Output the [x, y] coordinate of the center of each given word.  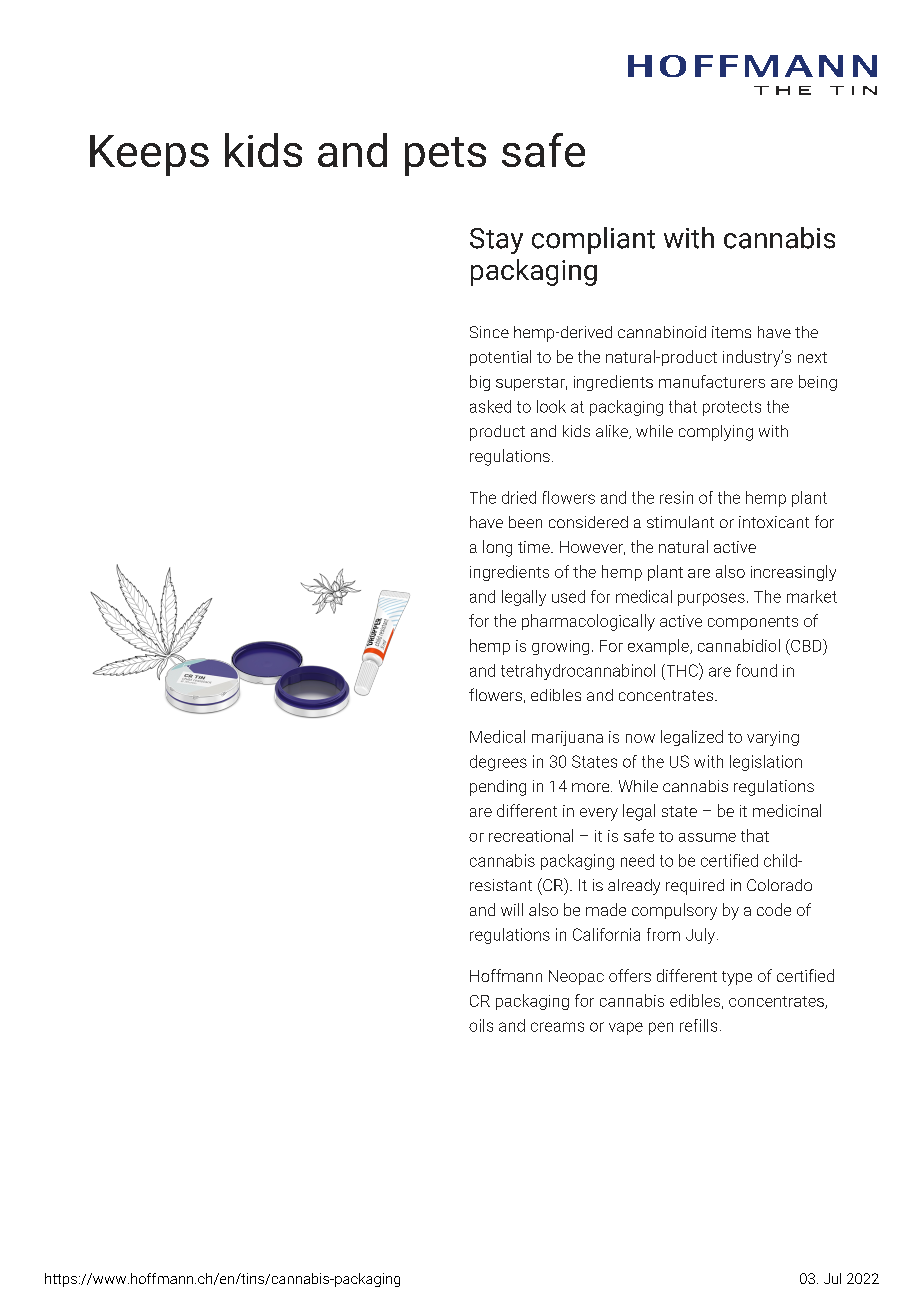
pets [445, 156]
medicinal [787, 810]
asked [490, 406]
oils [481, 1025]
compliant [593, 240]
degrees [498, 763]
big [480, 383]
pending [498, 788]
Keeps [149, 155]
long [497, 548]
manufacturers [712, 381]
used [568, 596]
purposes [711, 599]
